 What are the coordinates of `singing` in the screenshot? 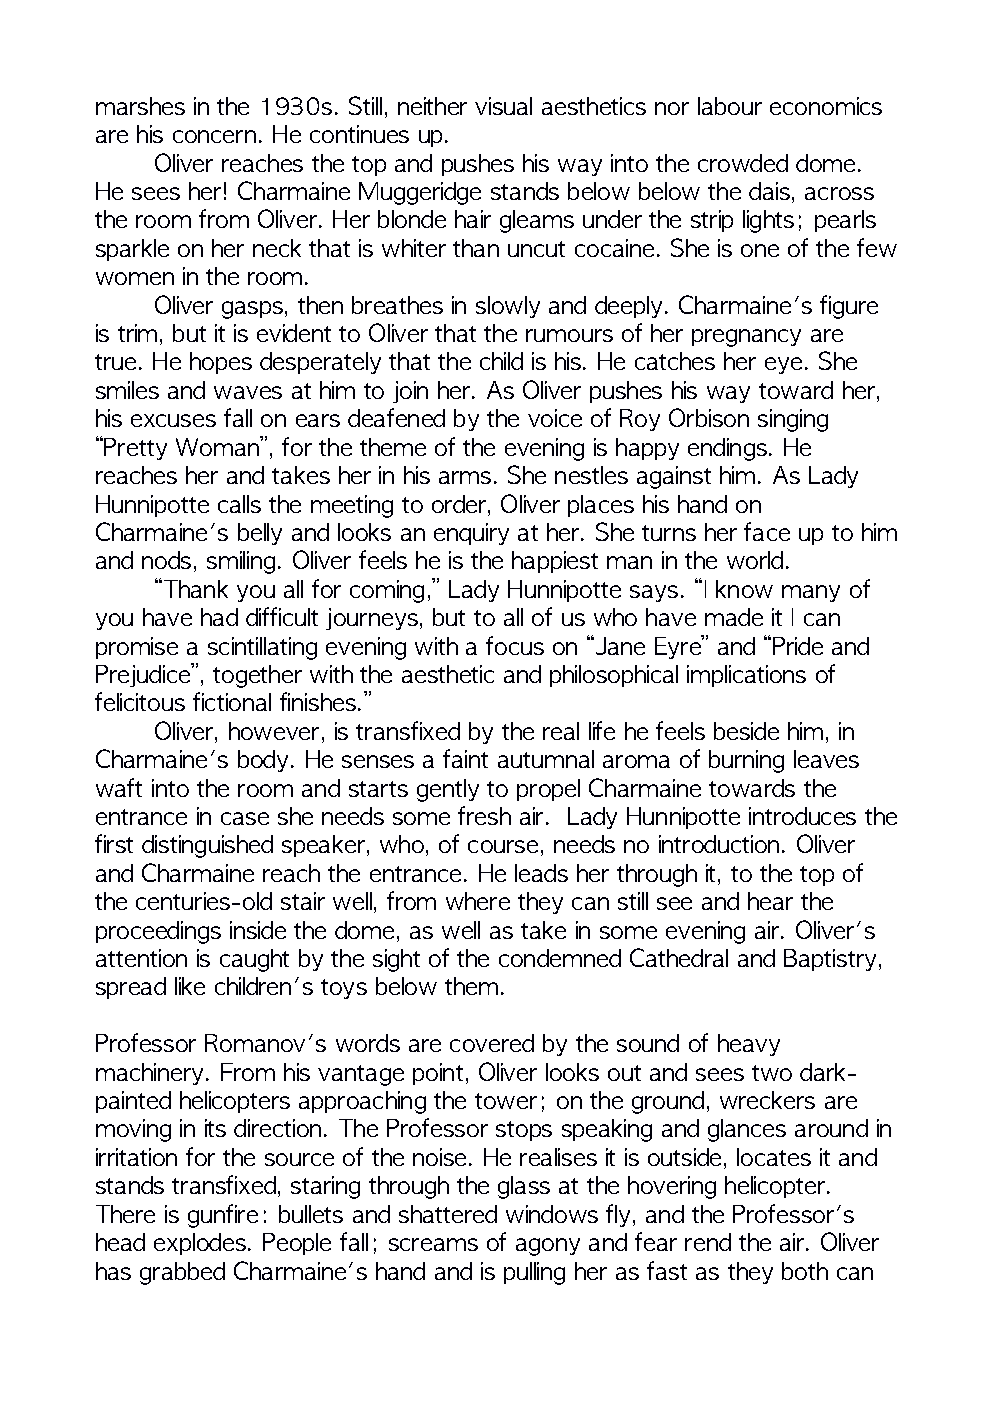 It's located at (793, 420).
